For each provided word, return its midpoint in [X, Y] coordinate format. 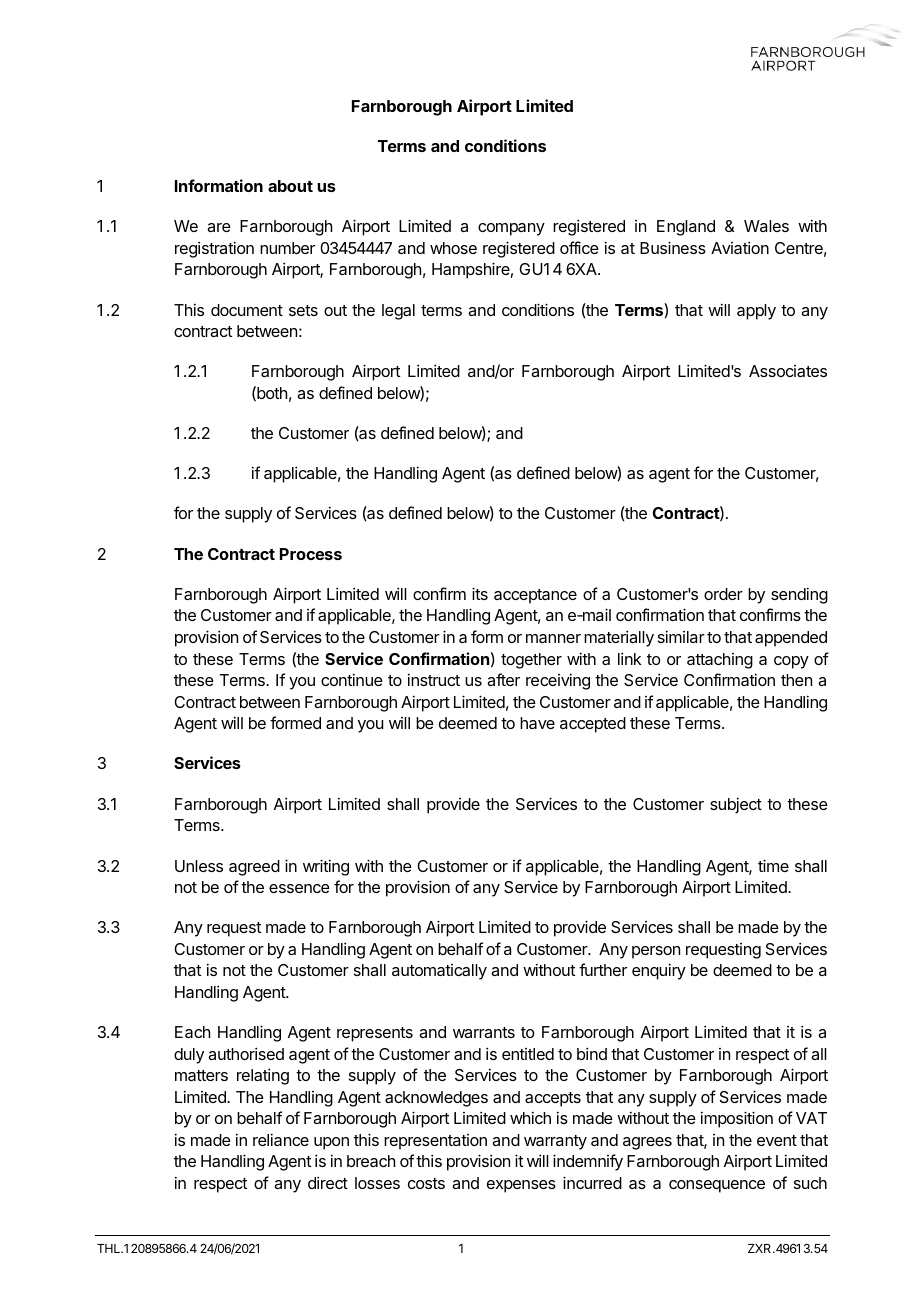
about [290, 186]
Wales [766, 226]
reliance [281, 1139]
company [511, 229]
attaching [720, 661]
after [503, 679]
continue [352, 679]
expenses [521, 1186]
